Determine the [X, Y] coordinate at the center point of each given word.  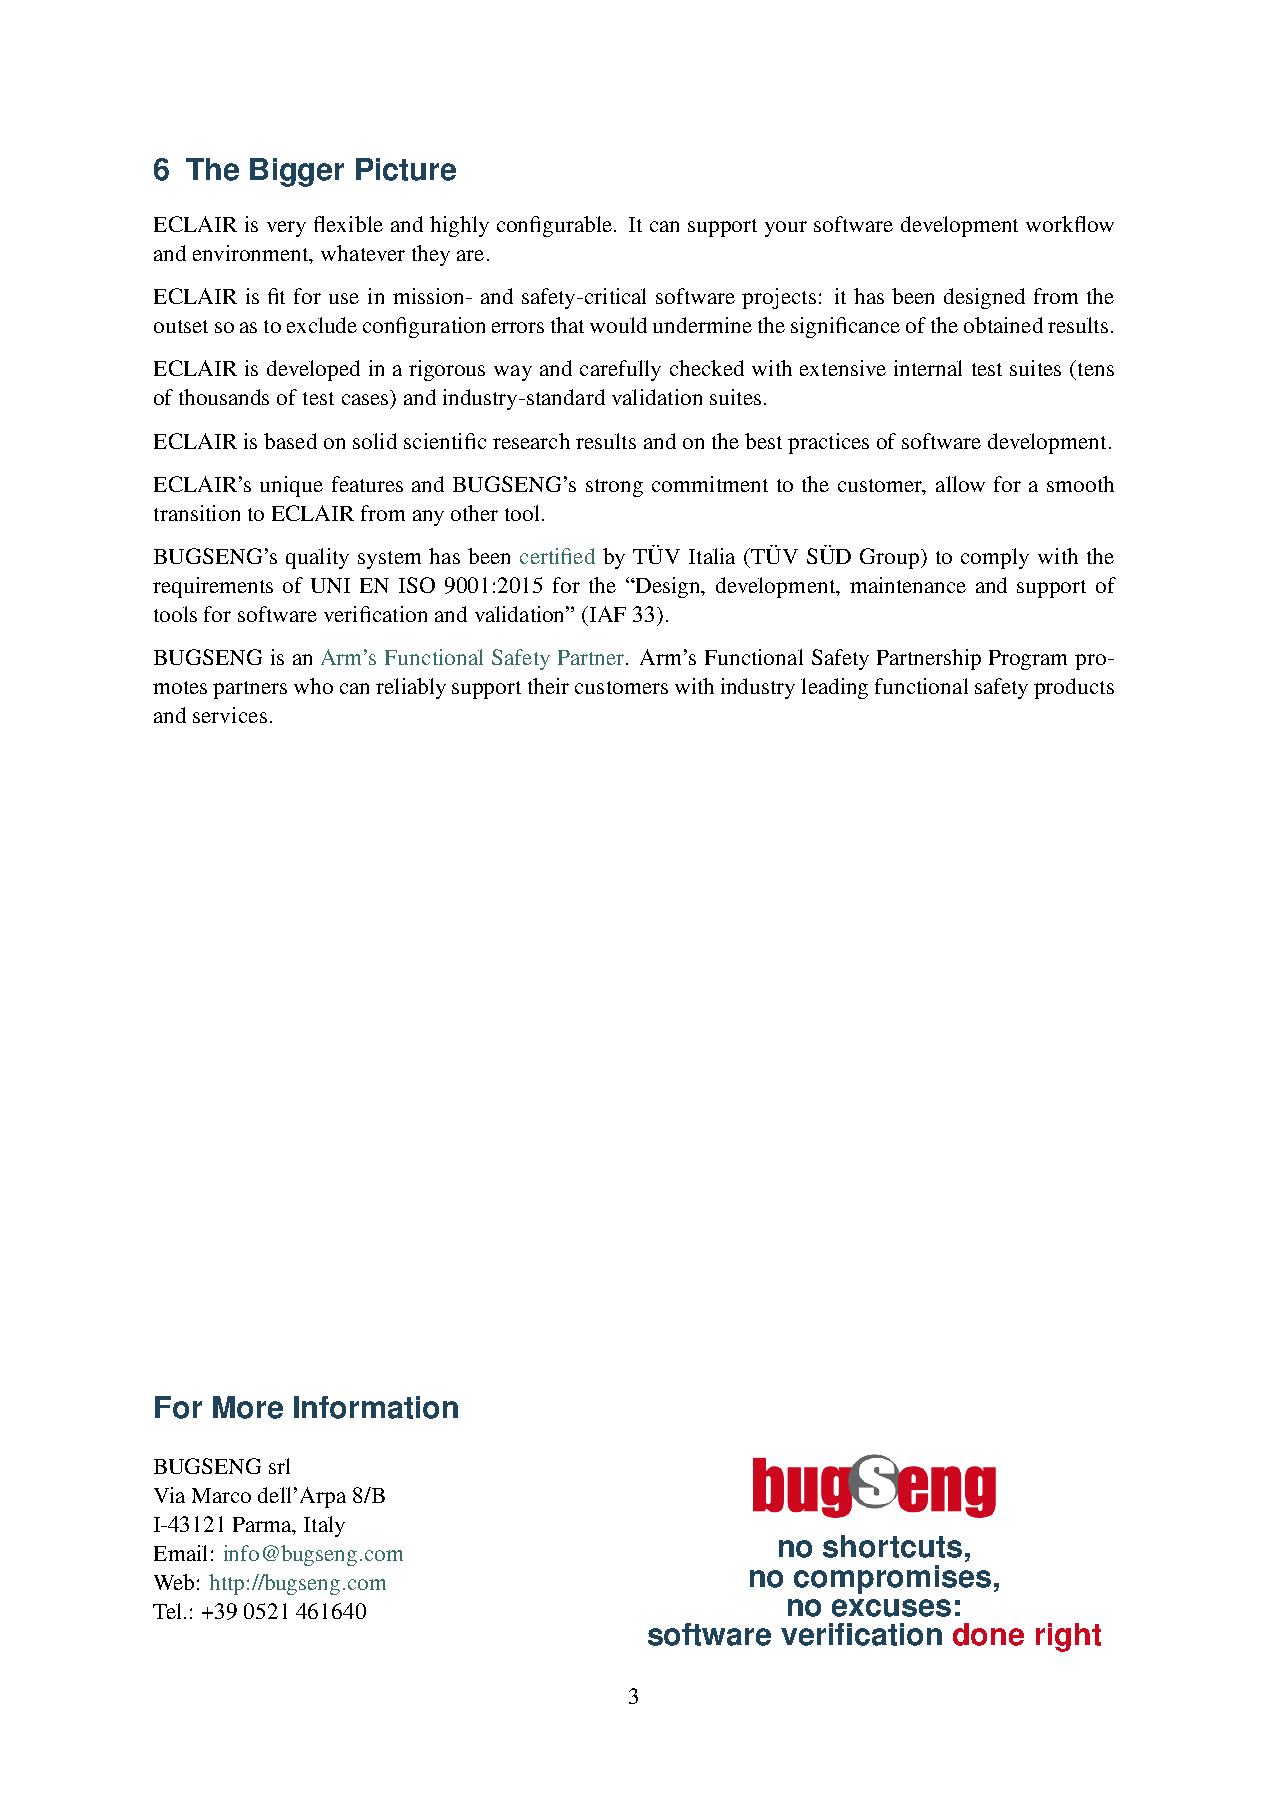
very [286, 229]
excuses [891, 1608]
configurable [556, 226]
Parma [263, 1526]
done [988, 1634]
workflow [1070, 224]
